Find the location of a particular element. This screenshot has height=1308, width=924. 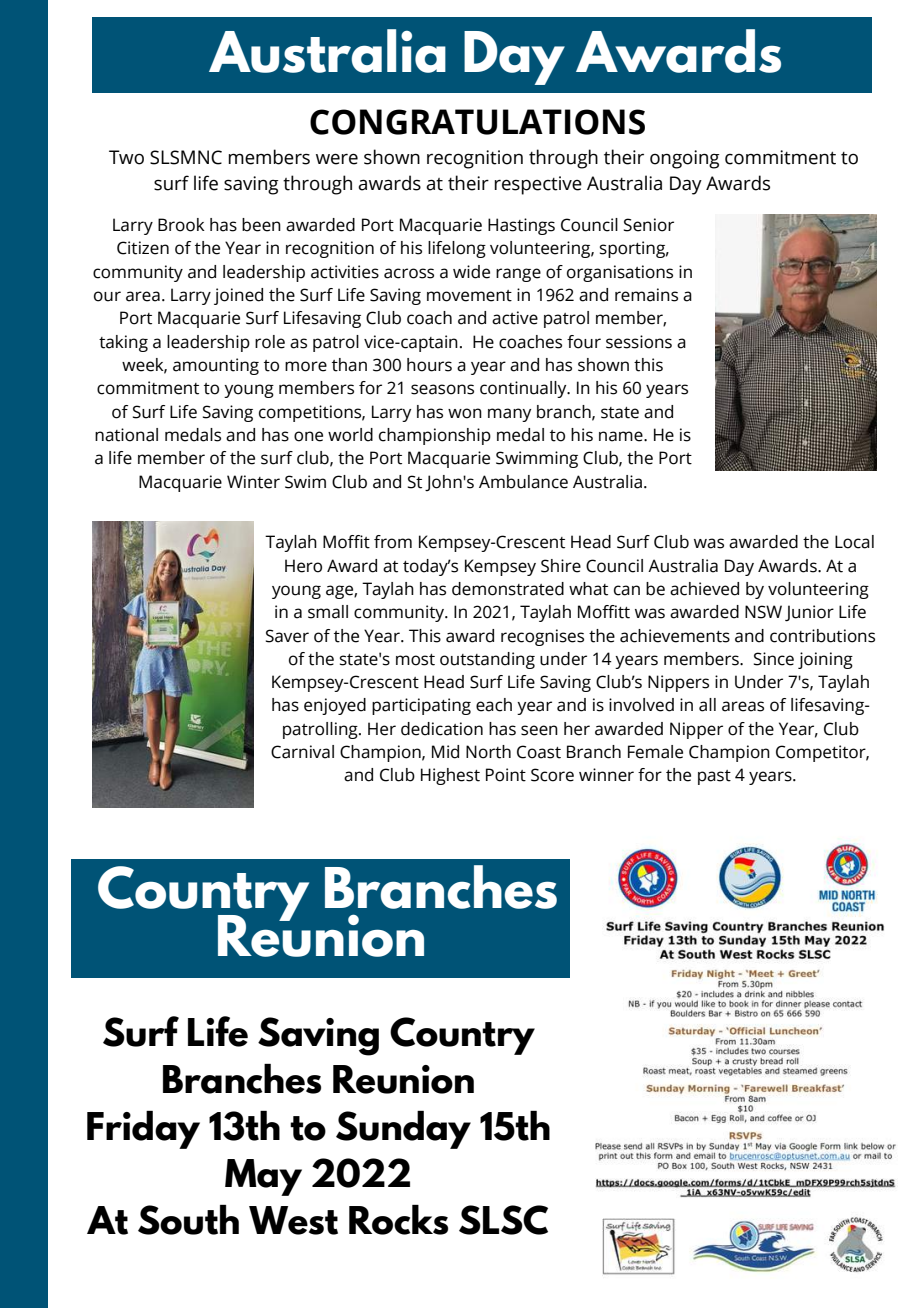

Carnival is located at coordinates (302, 752).
